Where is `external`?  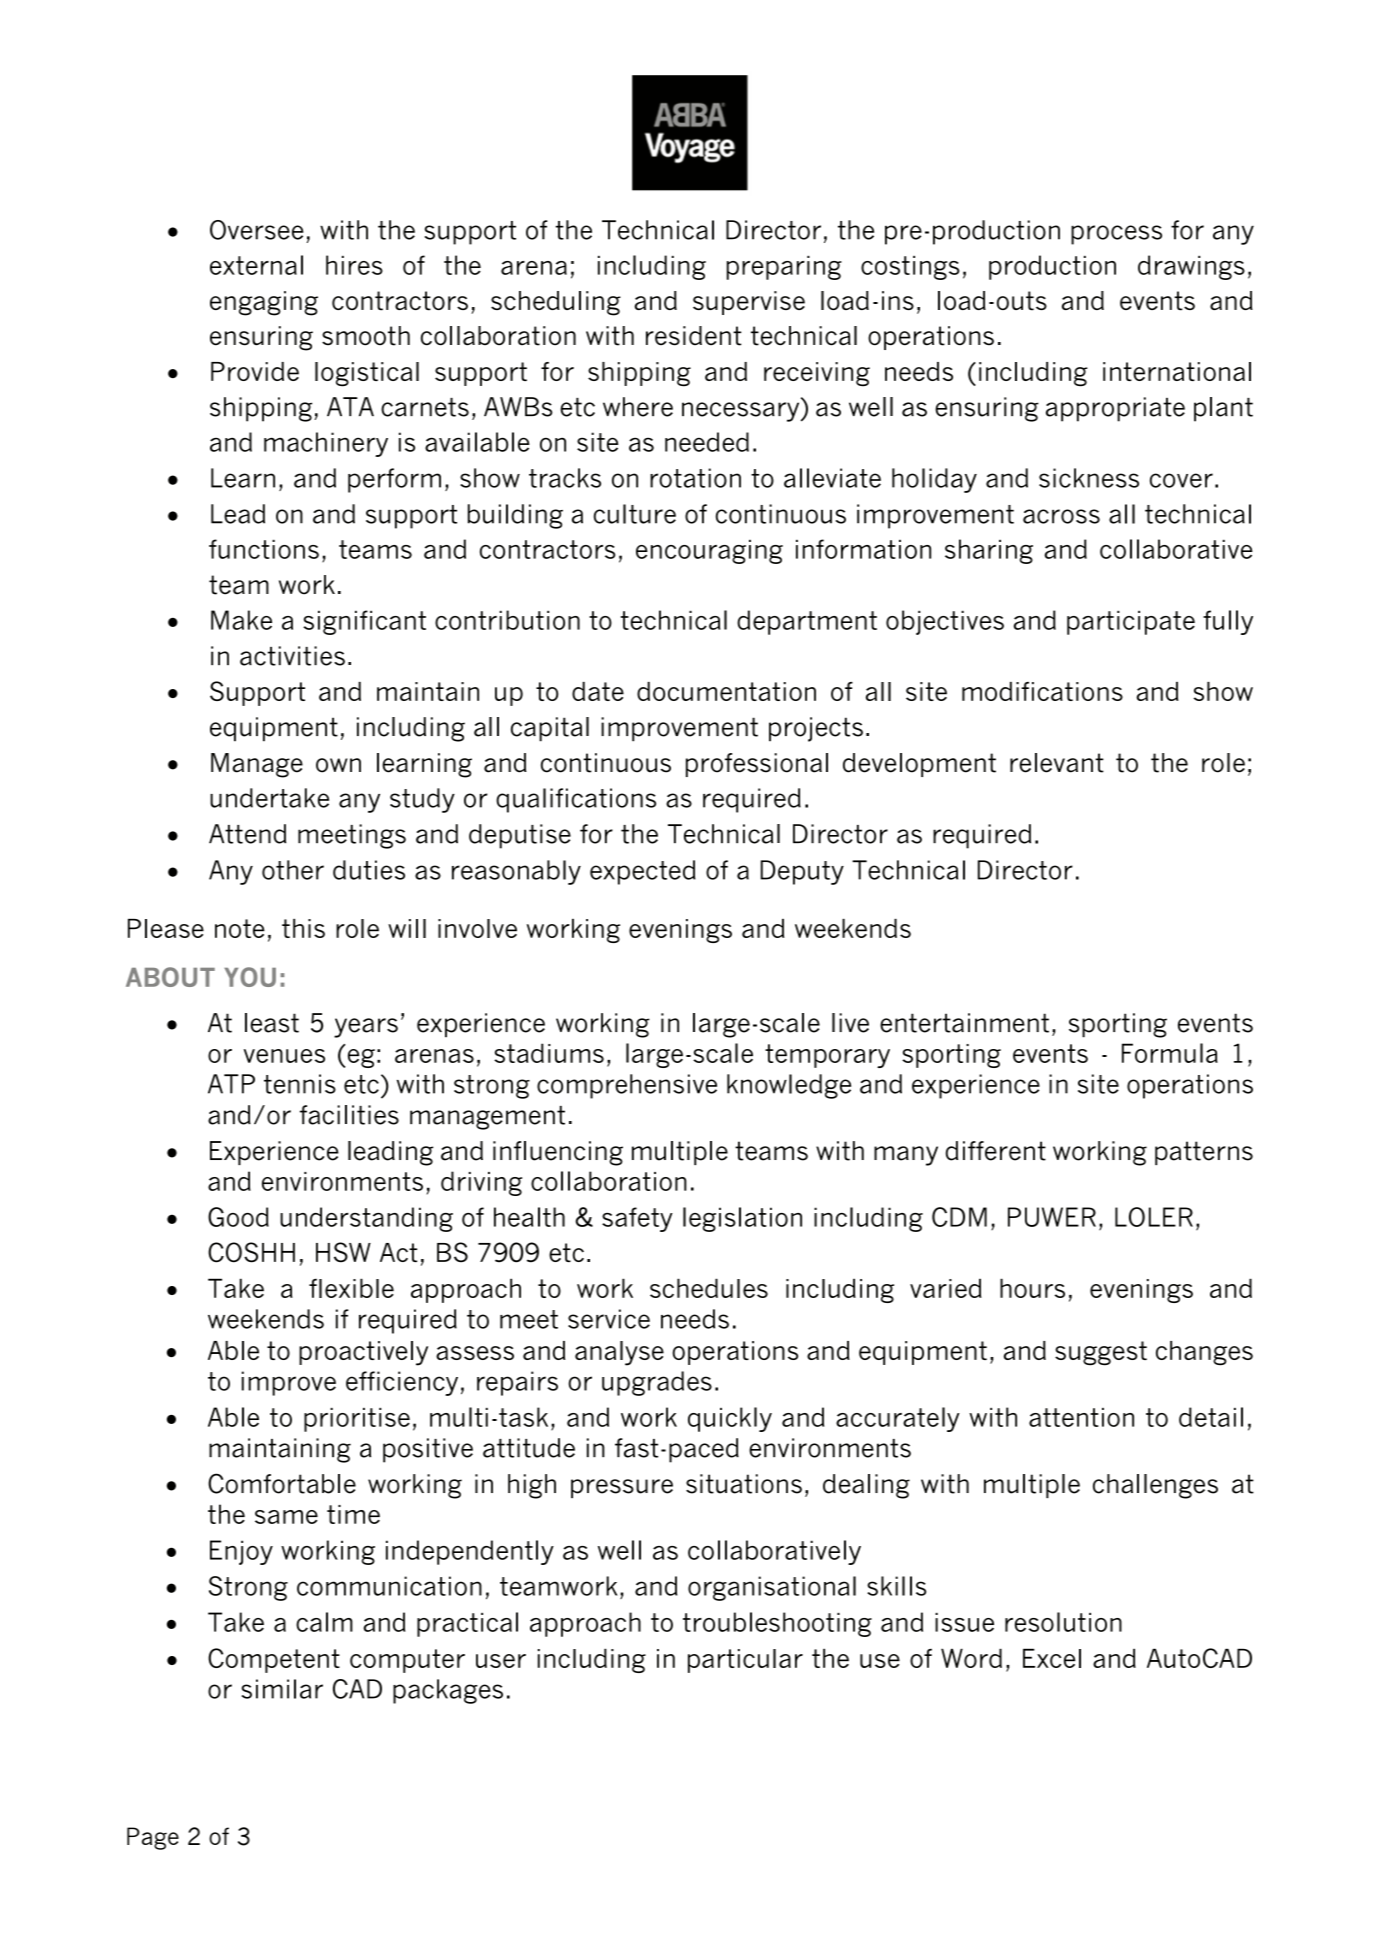 external is located at coordinates (256, 265).
